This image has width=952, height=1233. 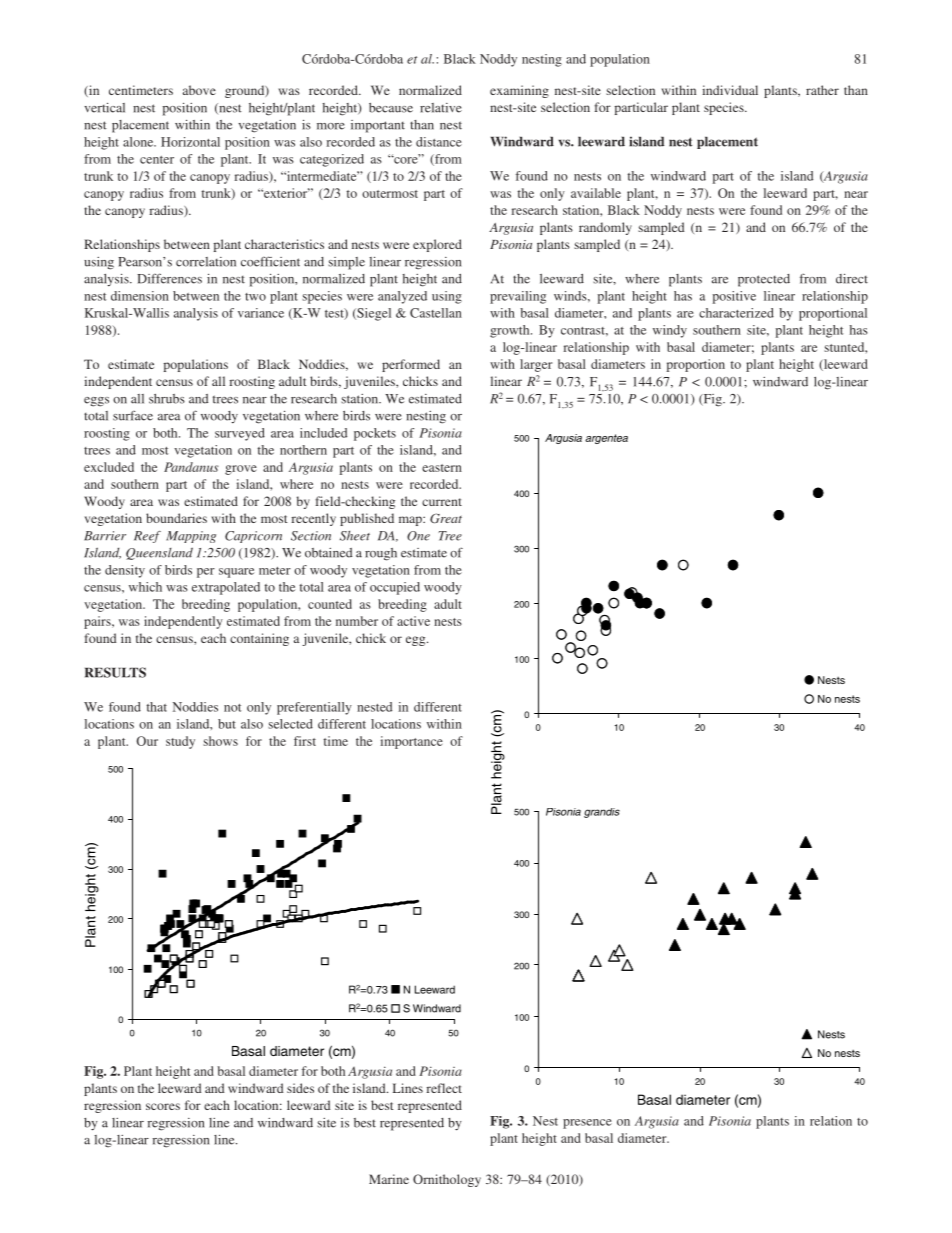 What do you see at coordinates (730, 90) in the image?
I see `individual` at bounding box center [730, 90].
